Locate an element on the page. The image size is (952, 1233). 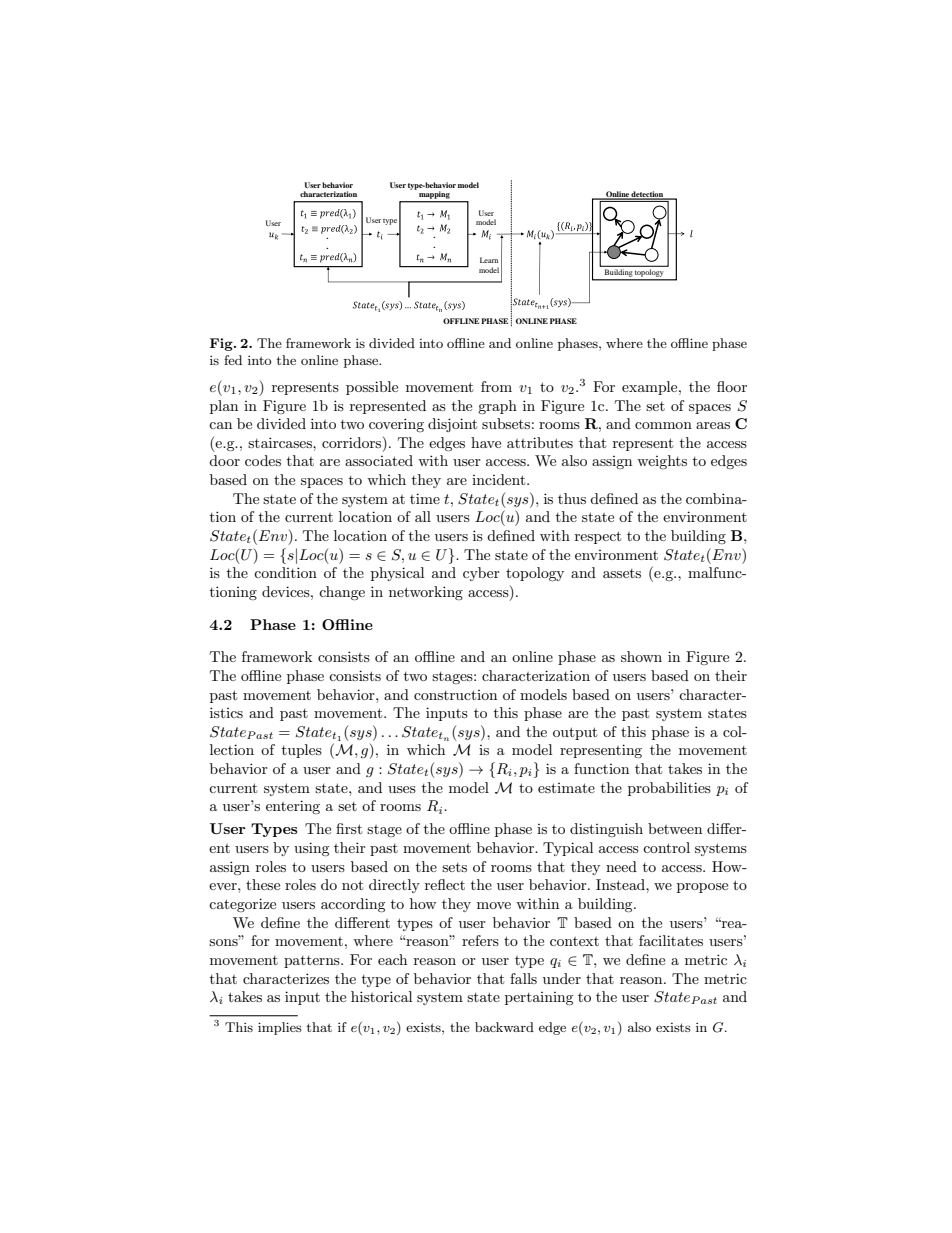
fed is located at coordinates (233, 360).
